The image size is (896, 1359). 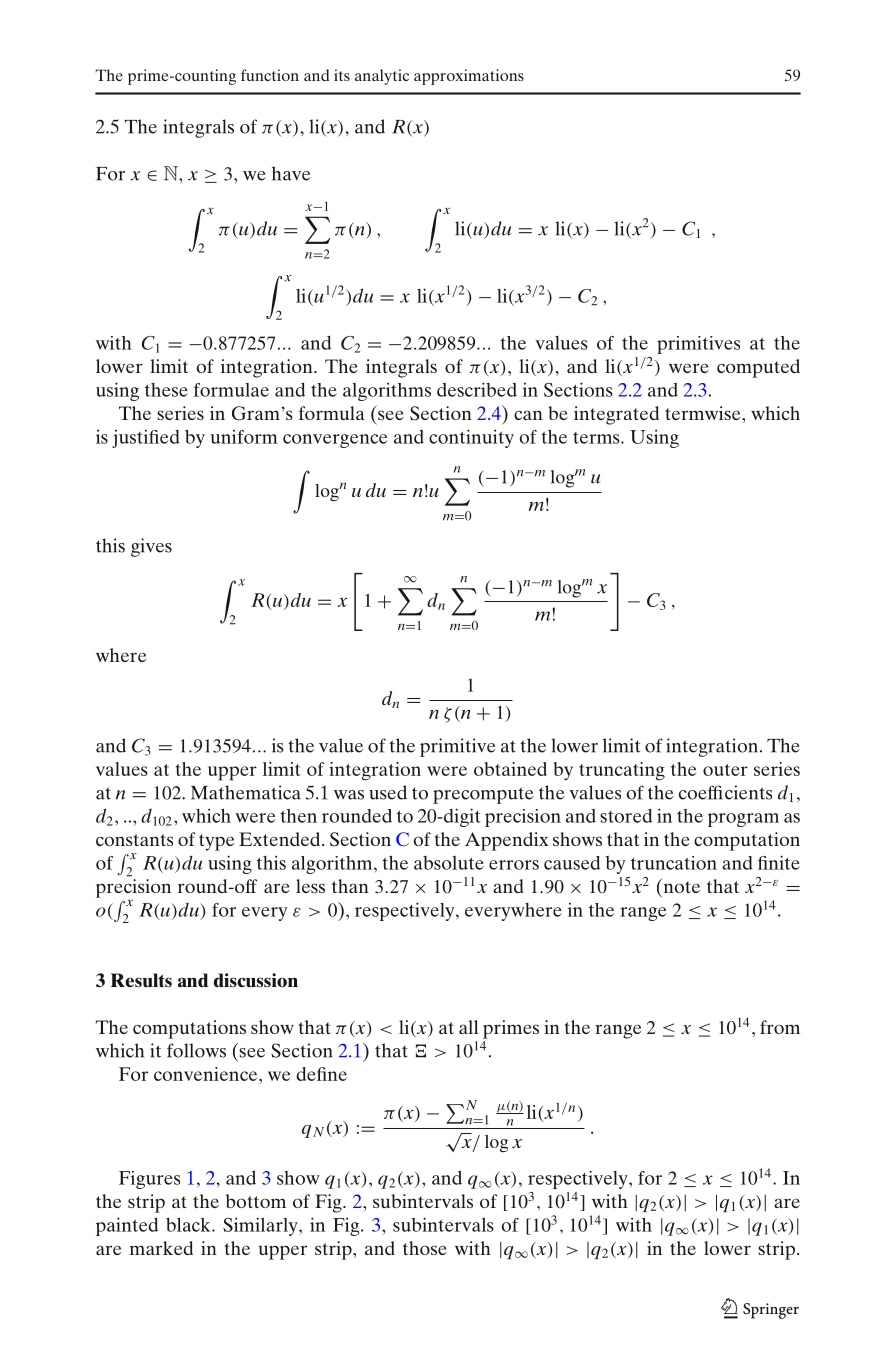 I want to click on approximations, so click(x=469, y=77).
